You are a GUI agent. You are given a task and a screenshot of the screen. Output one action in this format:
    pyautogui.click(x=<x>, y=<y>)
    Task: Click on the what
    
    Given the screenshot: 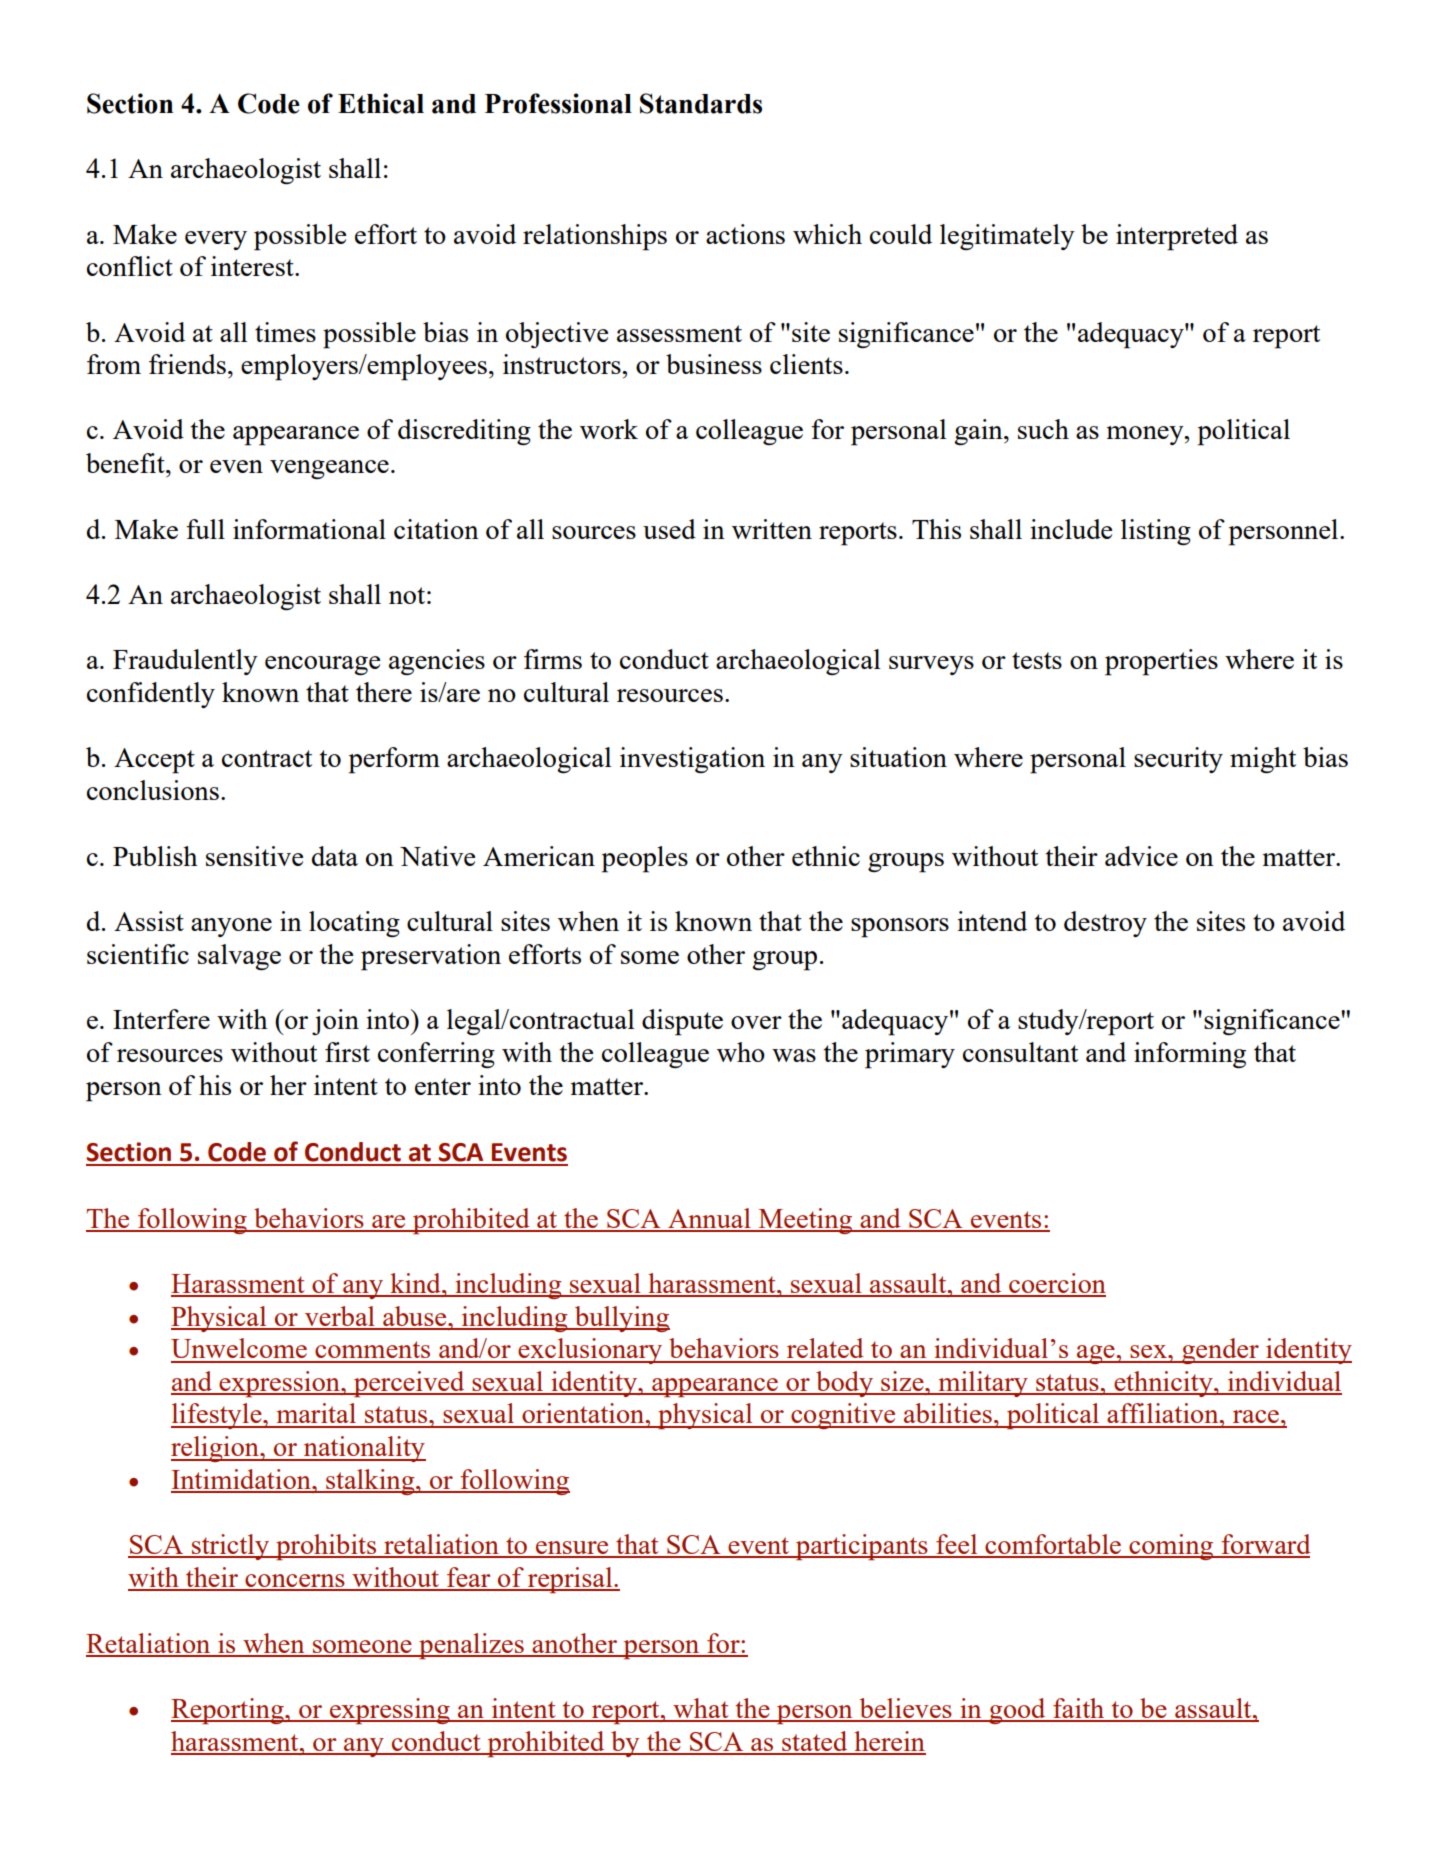 What is the action you would take?
    pyautogui.click(x=701, y=1709)
